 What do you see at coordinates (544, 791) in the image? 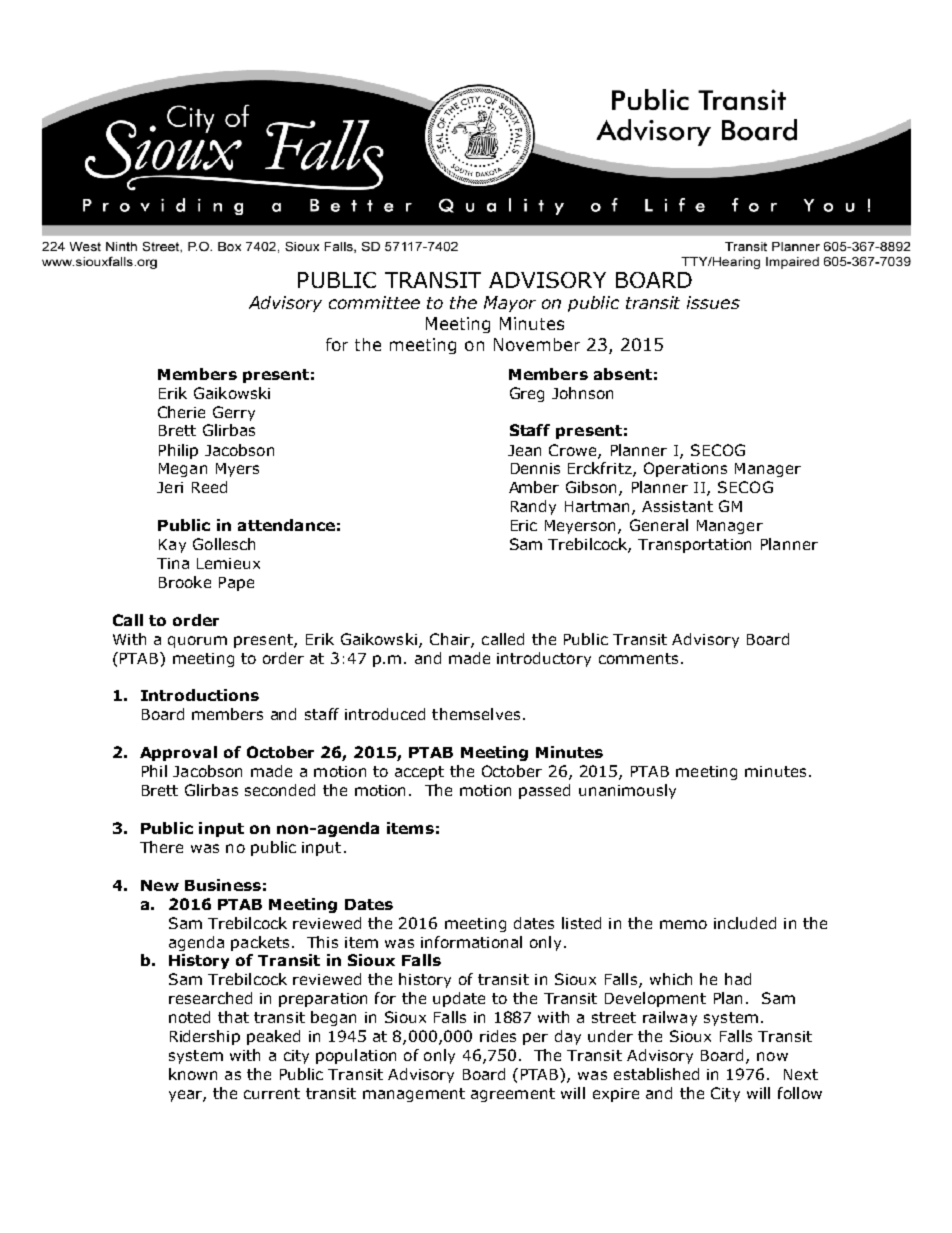
I see `passed` at bounding box center [544, 791].
